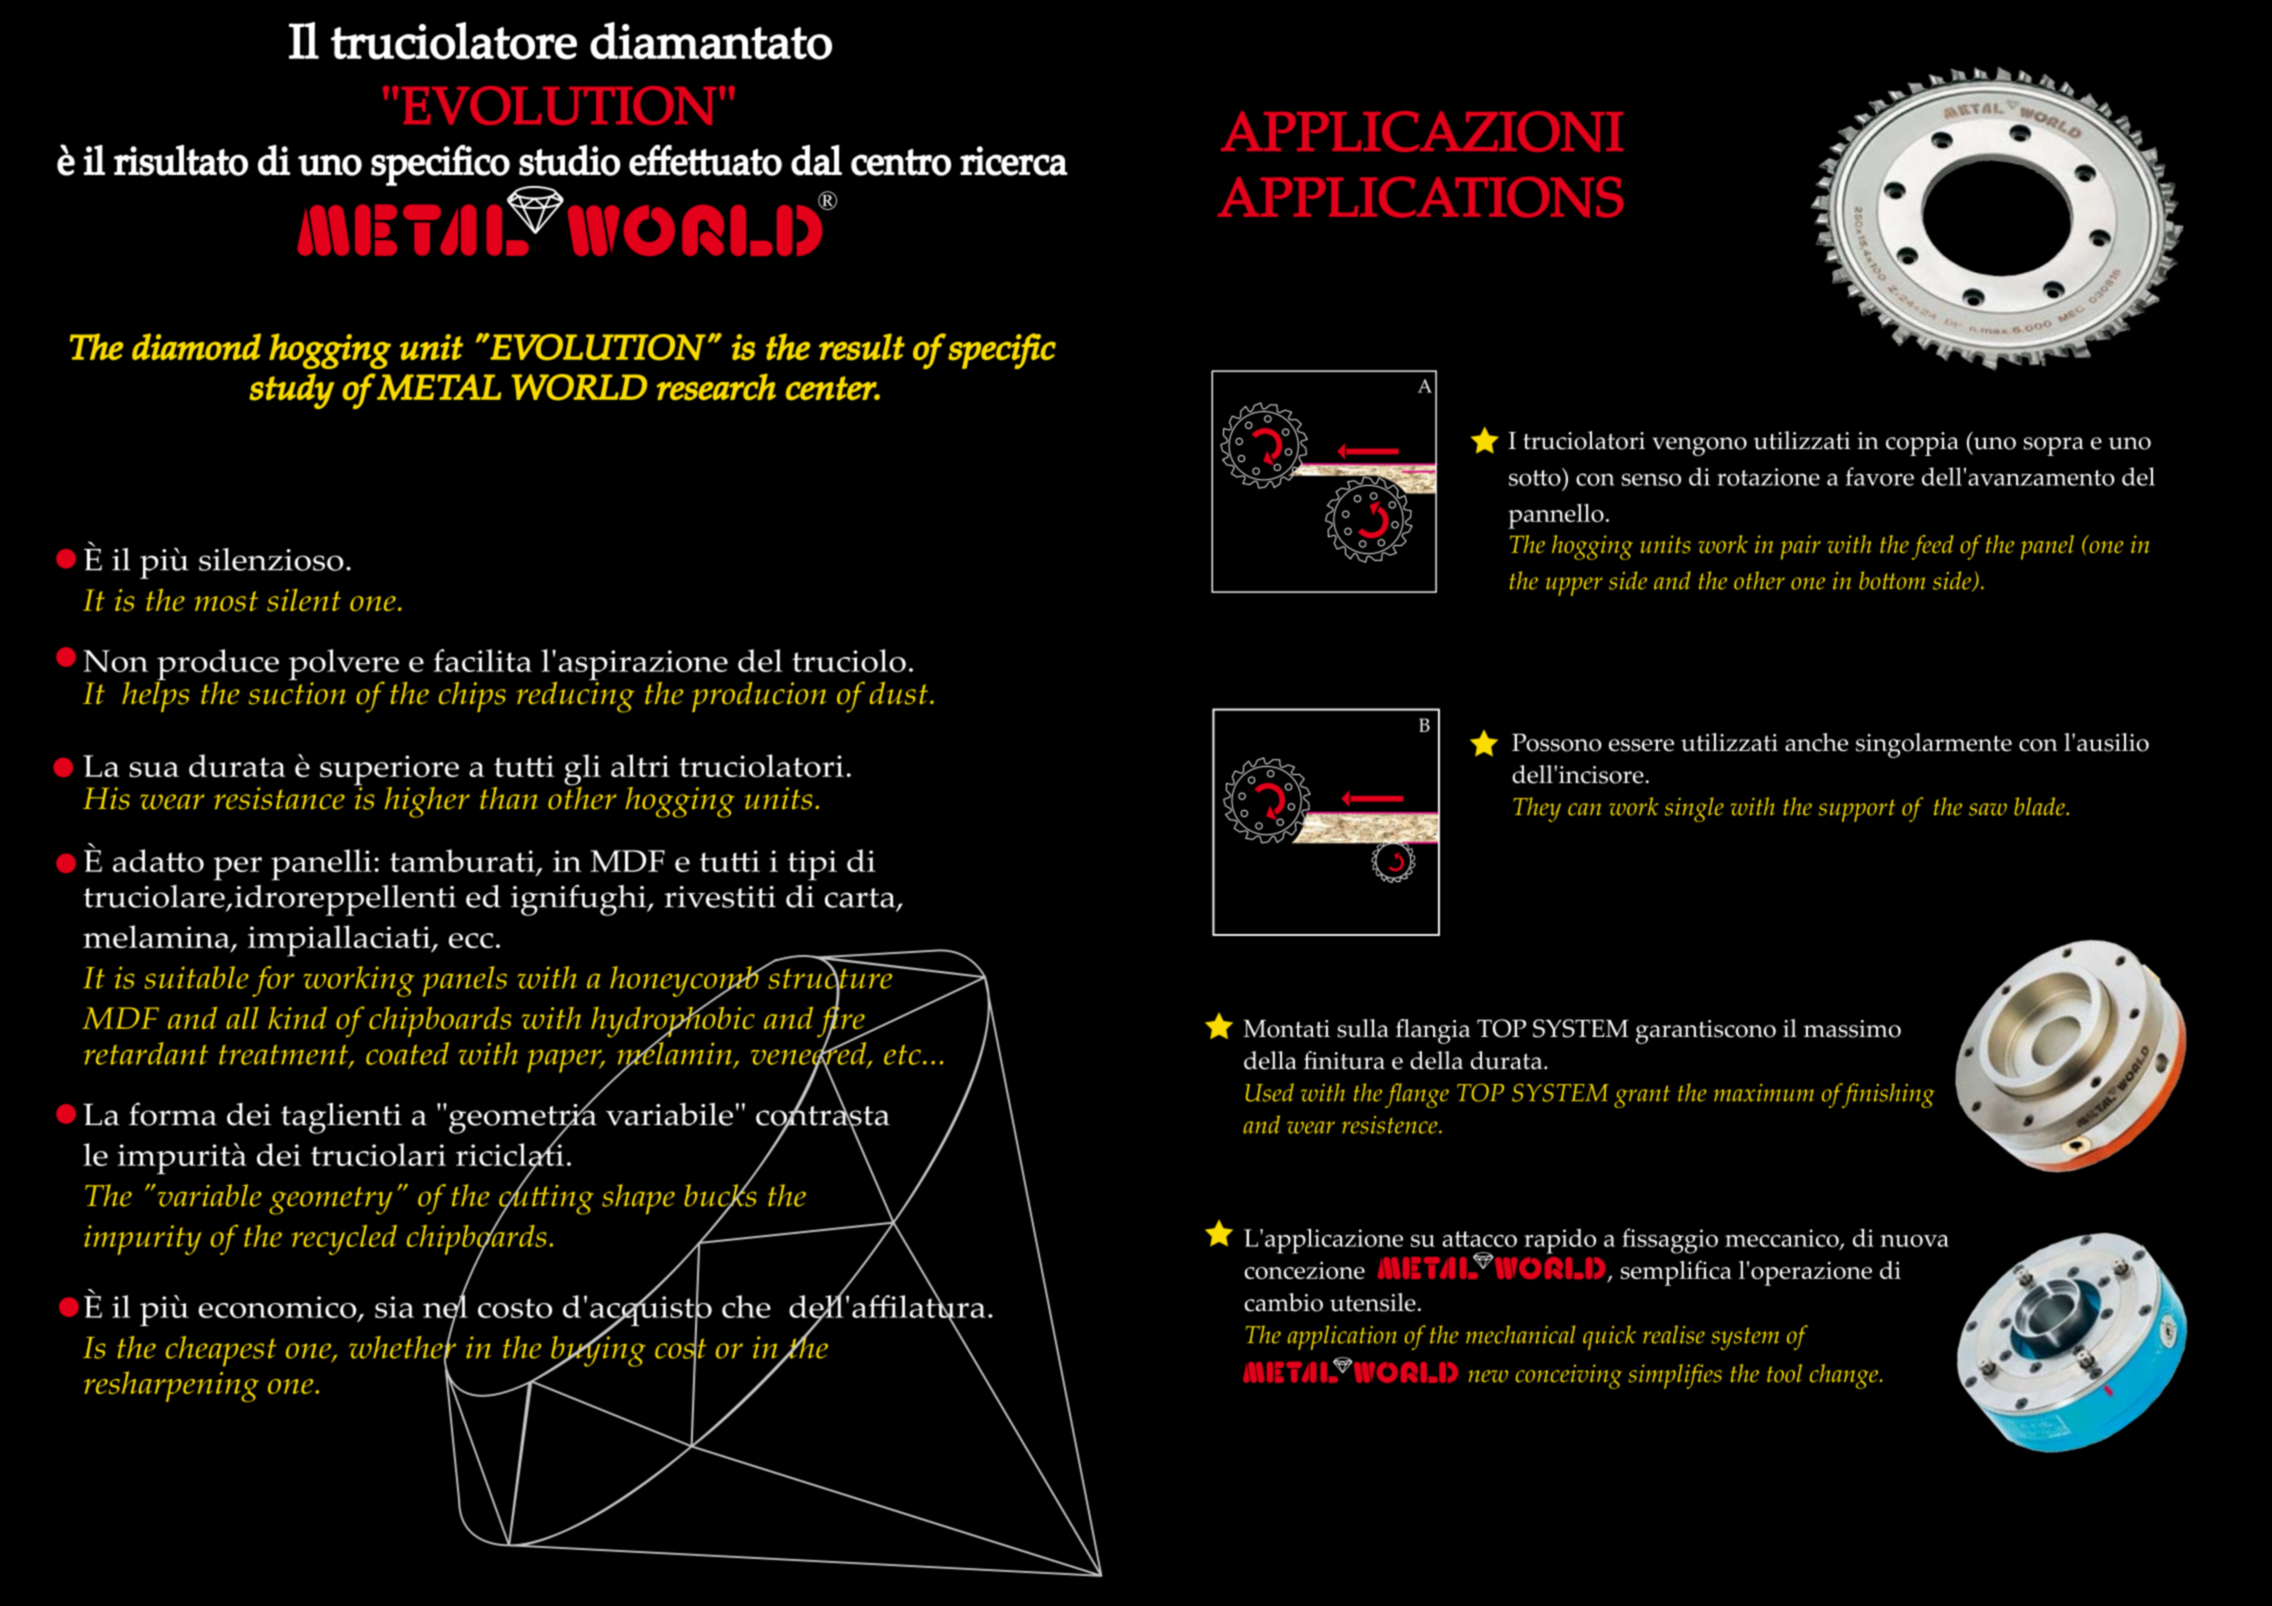 This screenshot has height=1606, width=2272. What do you see at coordinates (304, 600) in the screenshot?
I see `silent` at bounding box center [304, 600].
